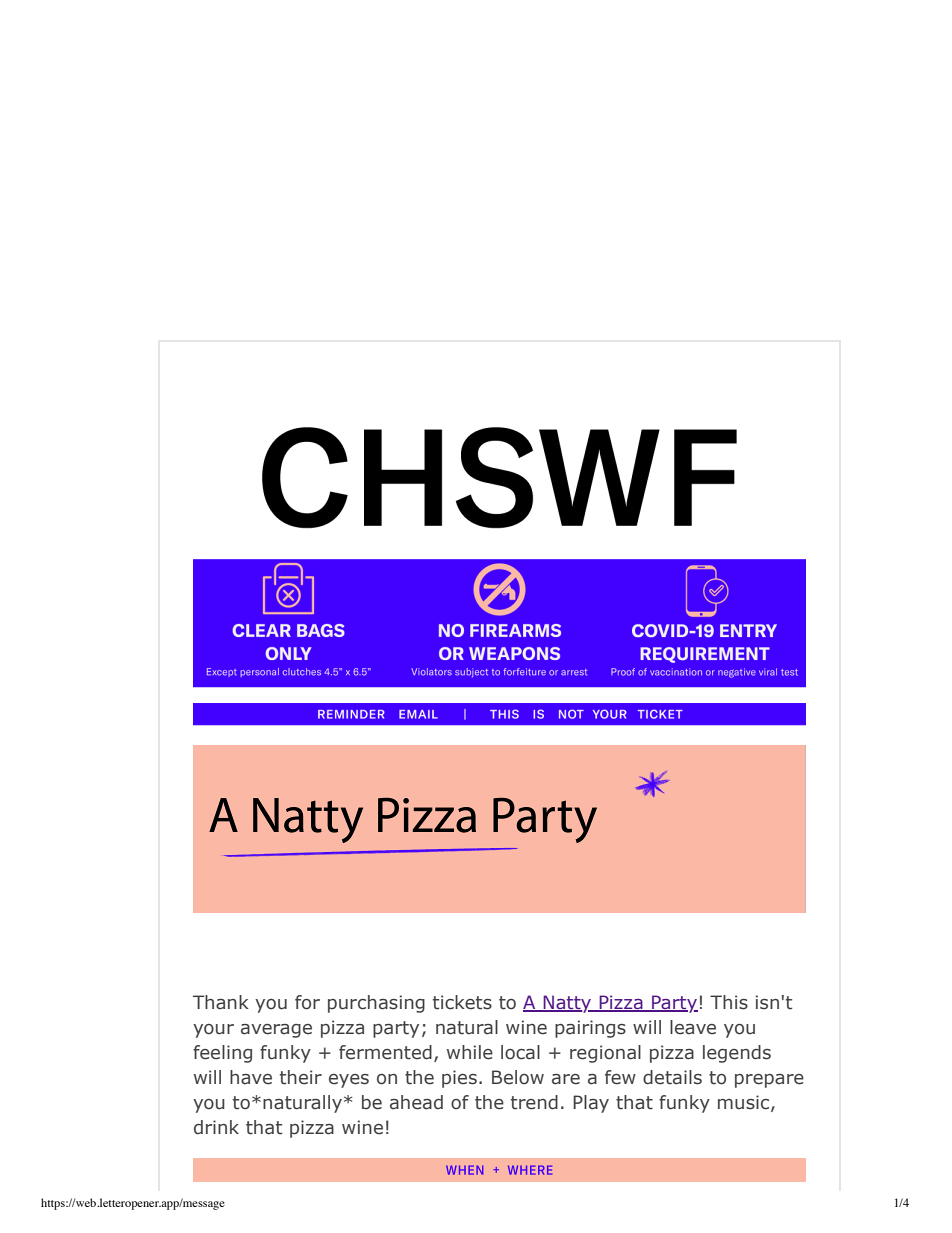  Describe the element at coordinates (737, 1054) in the image. I see `legends` at that location.
